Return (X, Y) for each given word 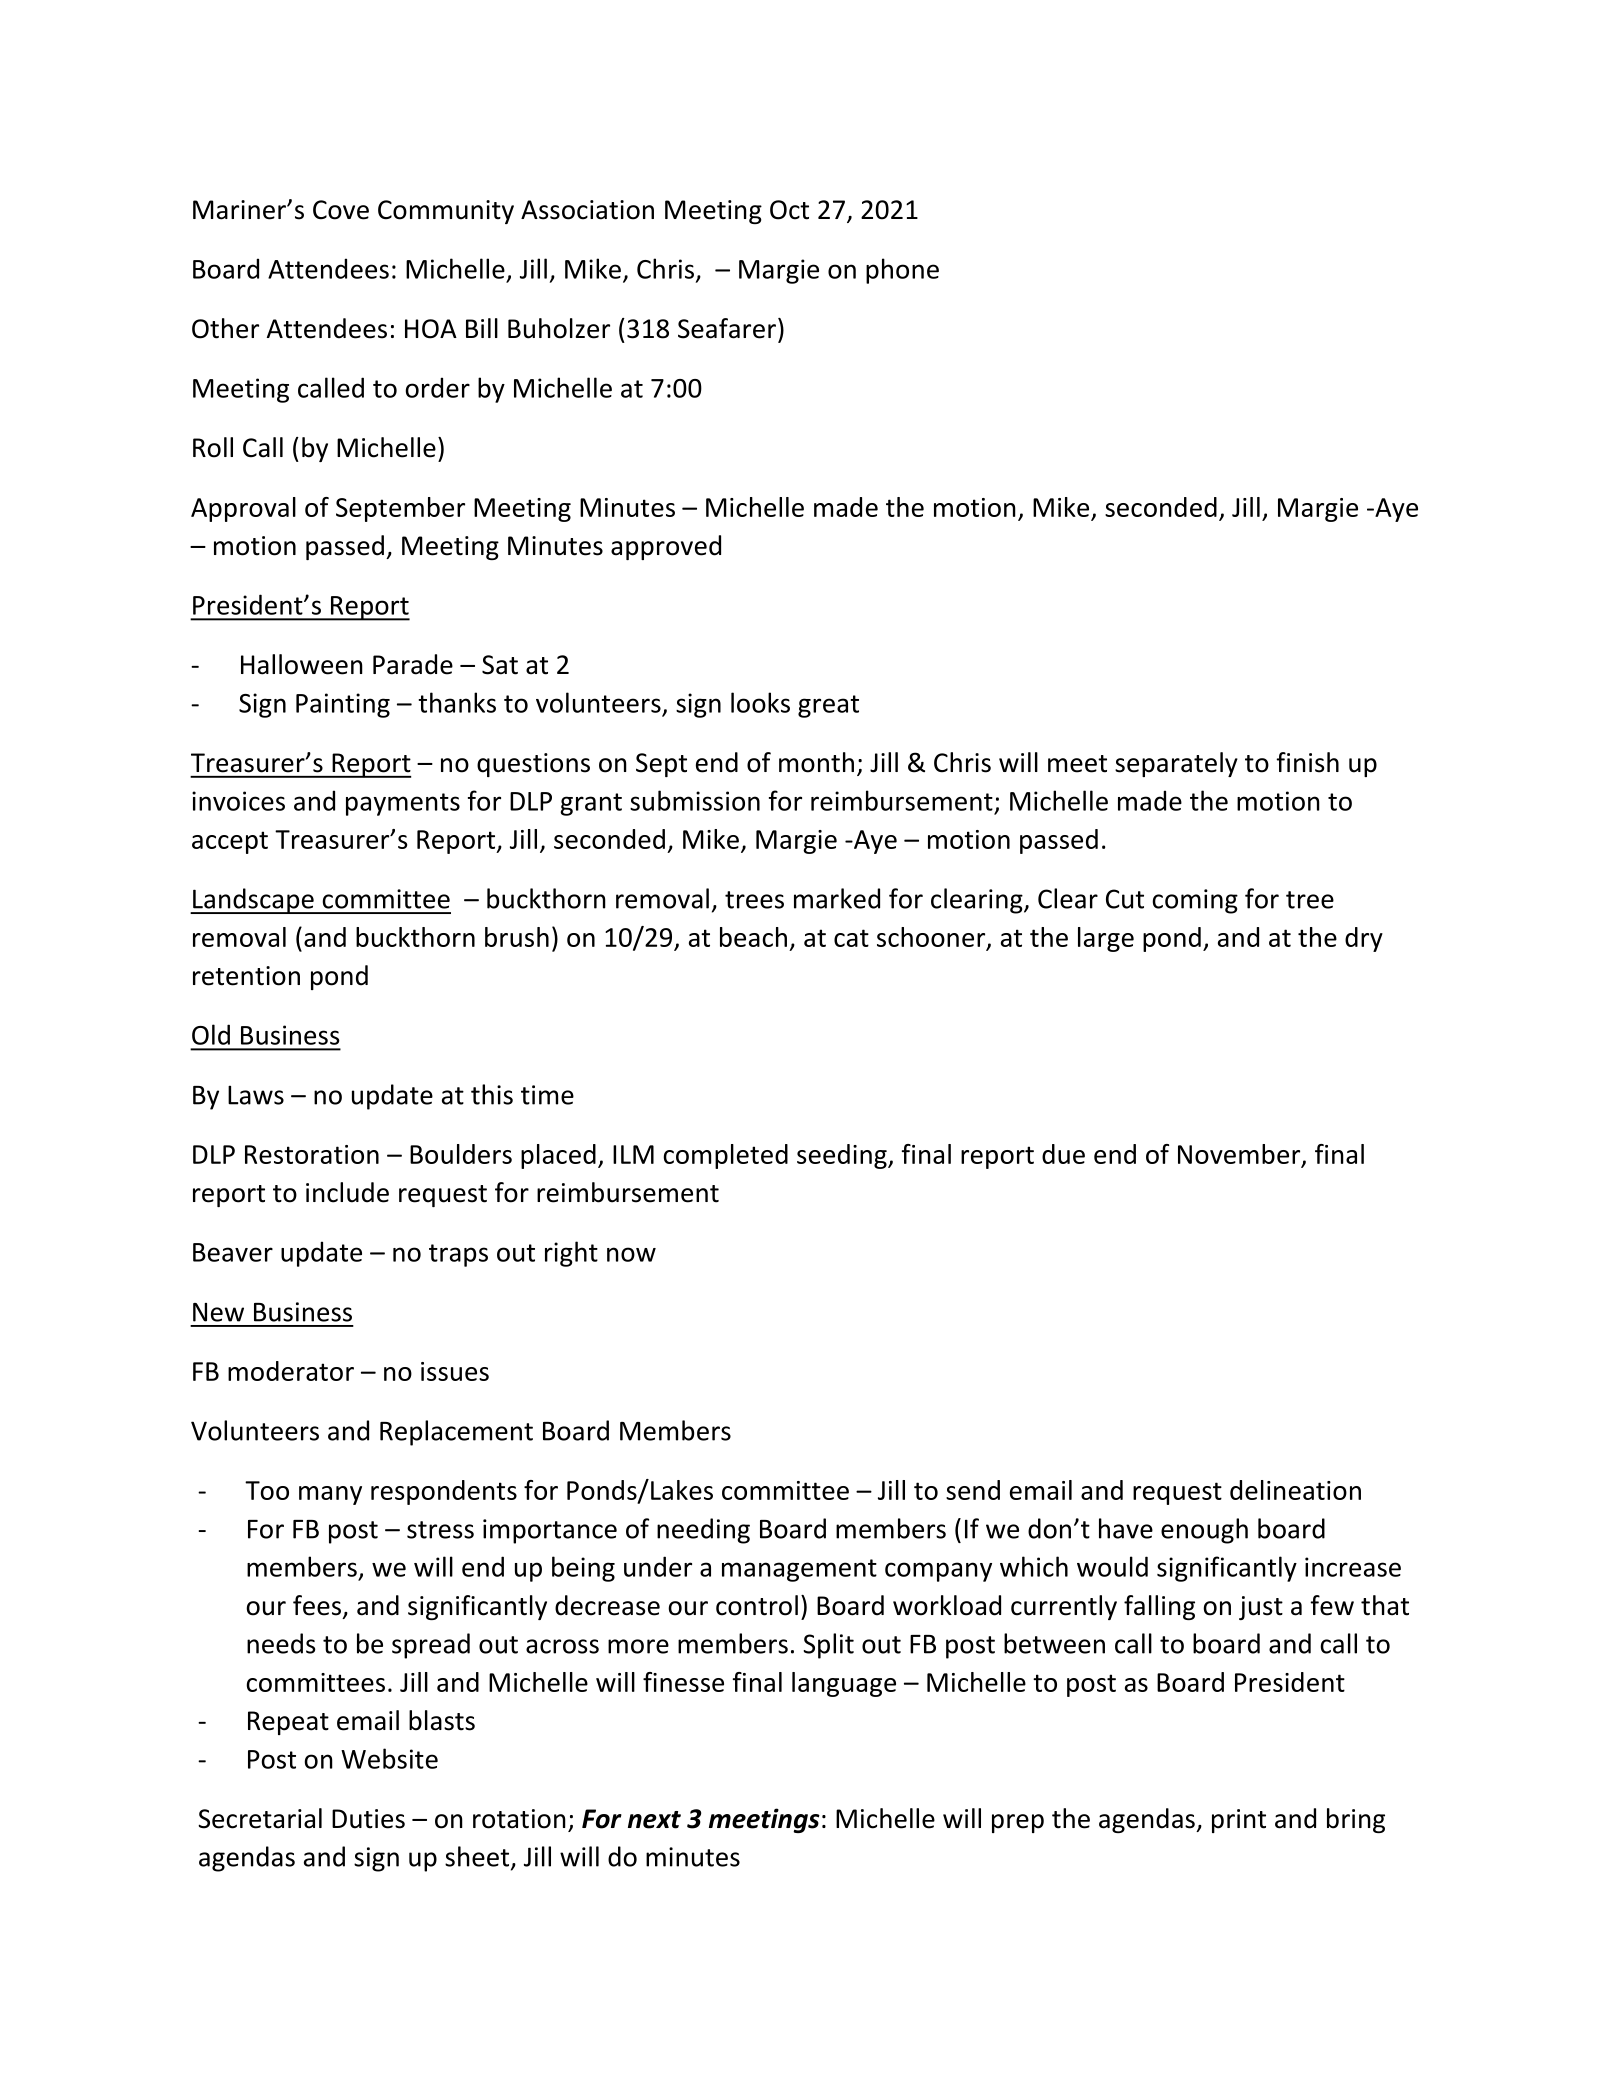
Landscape (253, 901)
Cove (341, 210)
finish (1307, 762)
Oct (789, 210)
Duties (368, 1819)
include (347, 1192)
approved (666, 547)
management (799, 1570)
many (330, 1495)
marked (837, 898)
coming (1195, 901)
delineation (1295, 1490)
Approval (243, 509)
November (1239, 1154)
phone (902, 271)
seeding (842, 1156)
